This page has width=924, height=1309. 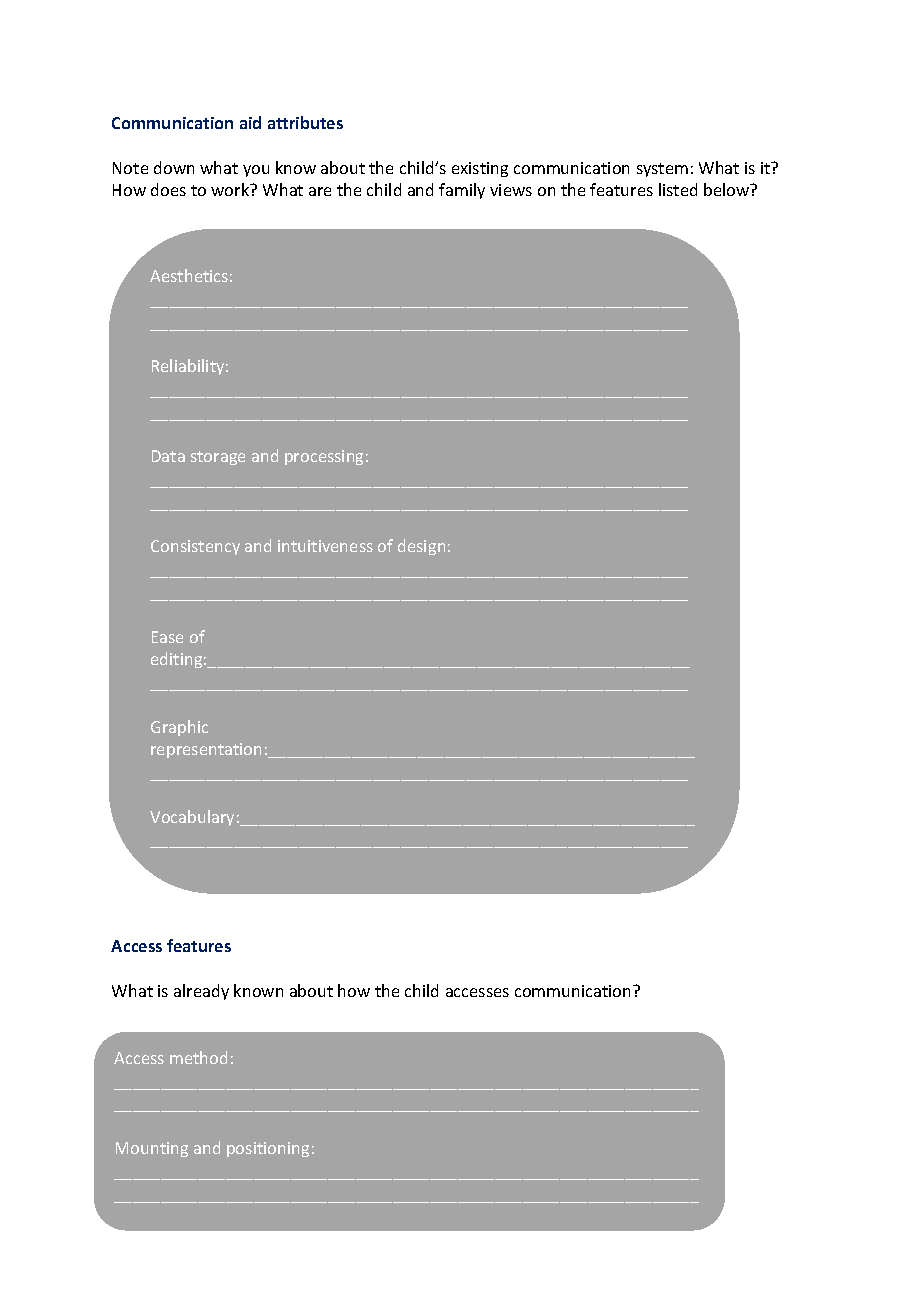 What do you see at coordinates (325, 546) in the page?
I see `intuitiveness` at bounding box center [325, 546].
